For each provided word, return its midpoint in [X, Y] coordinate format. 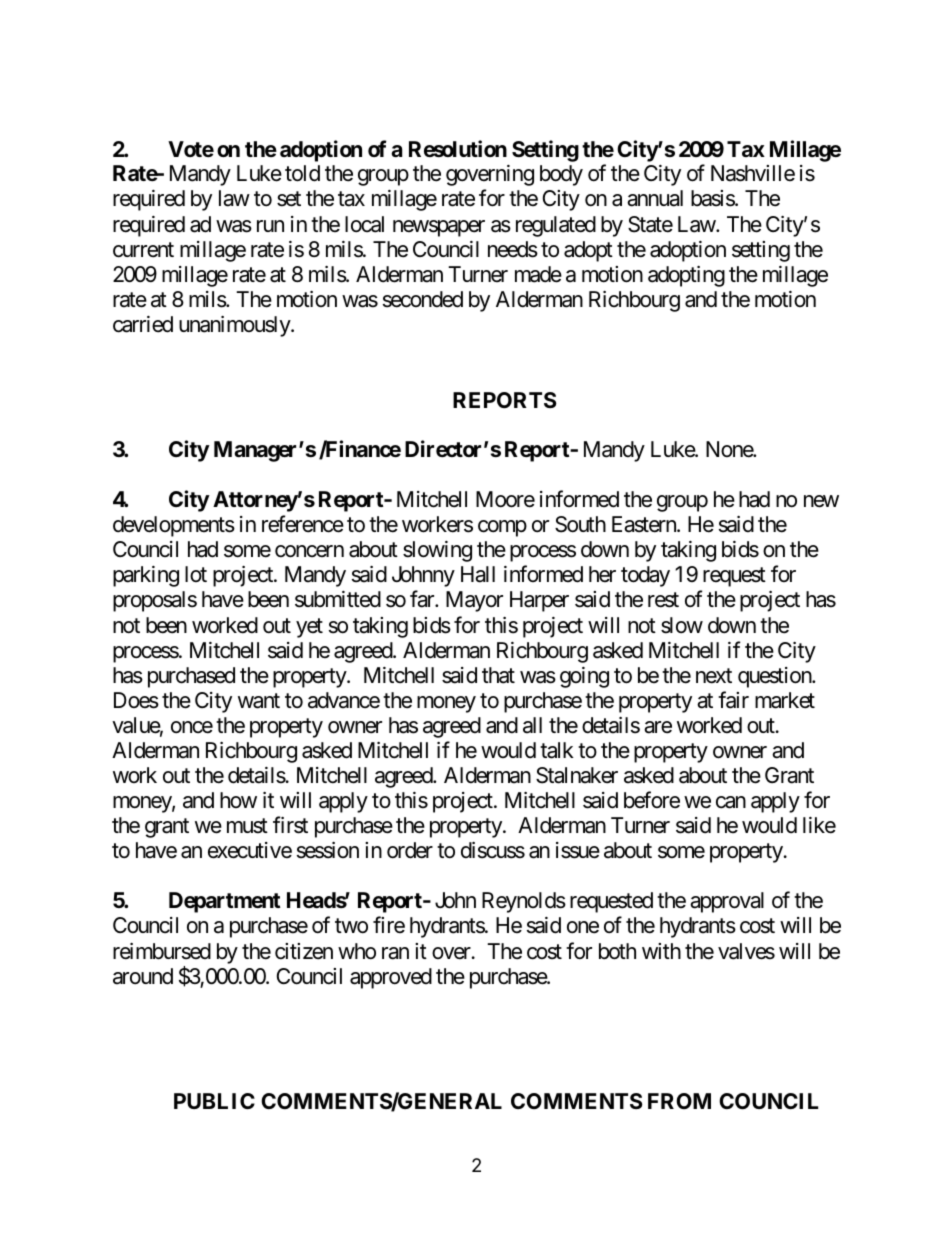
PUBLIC [214, 1101]
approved [391, 978]
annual [655, 198]
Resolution [458, 149]
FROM [679, 1101]
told [302, 173]
